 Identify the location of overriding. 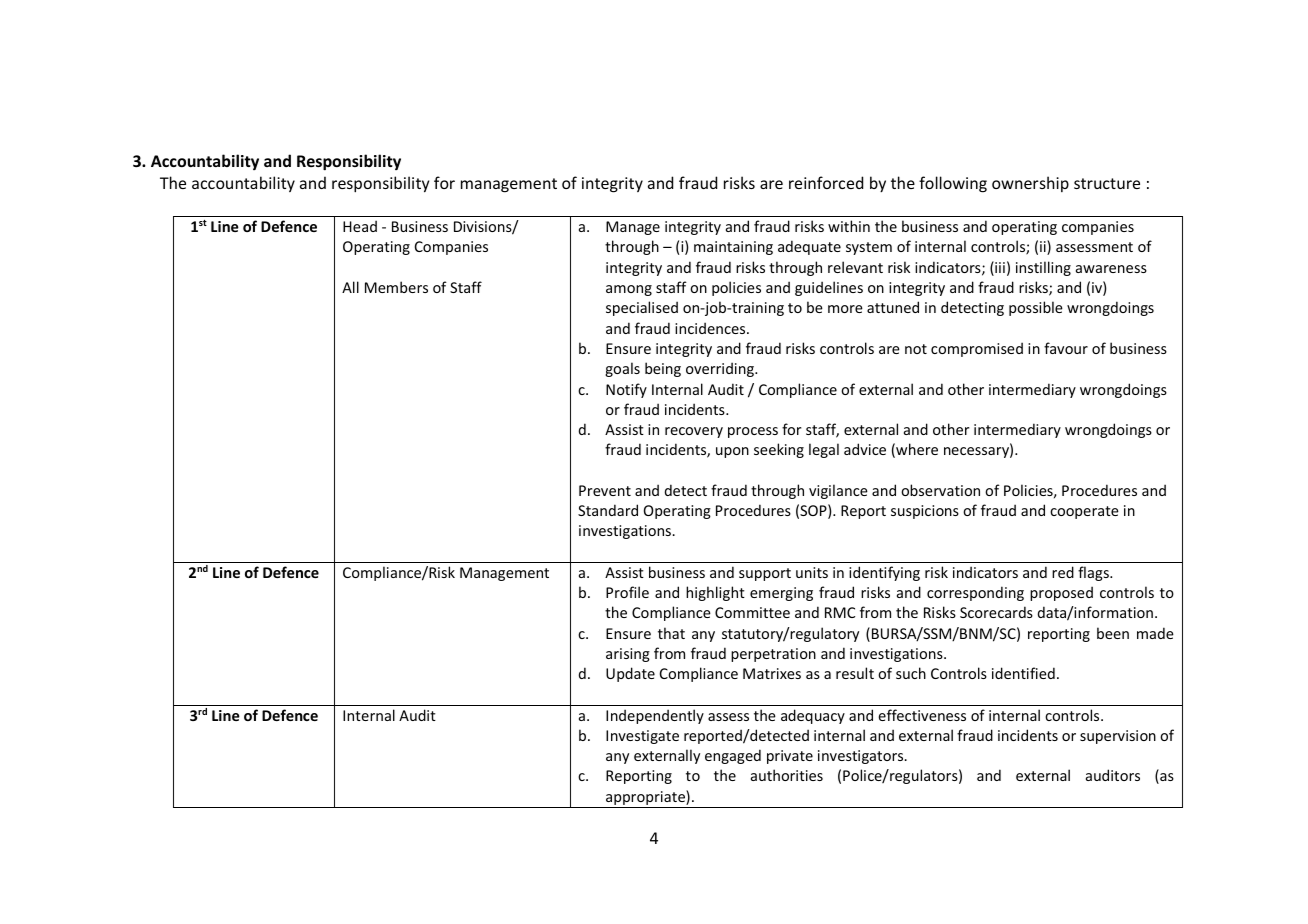
(721, 369).
